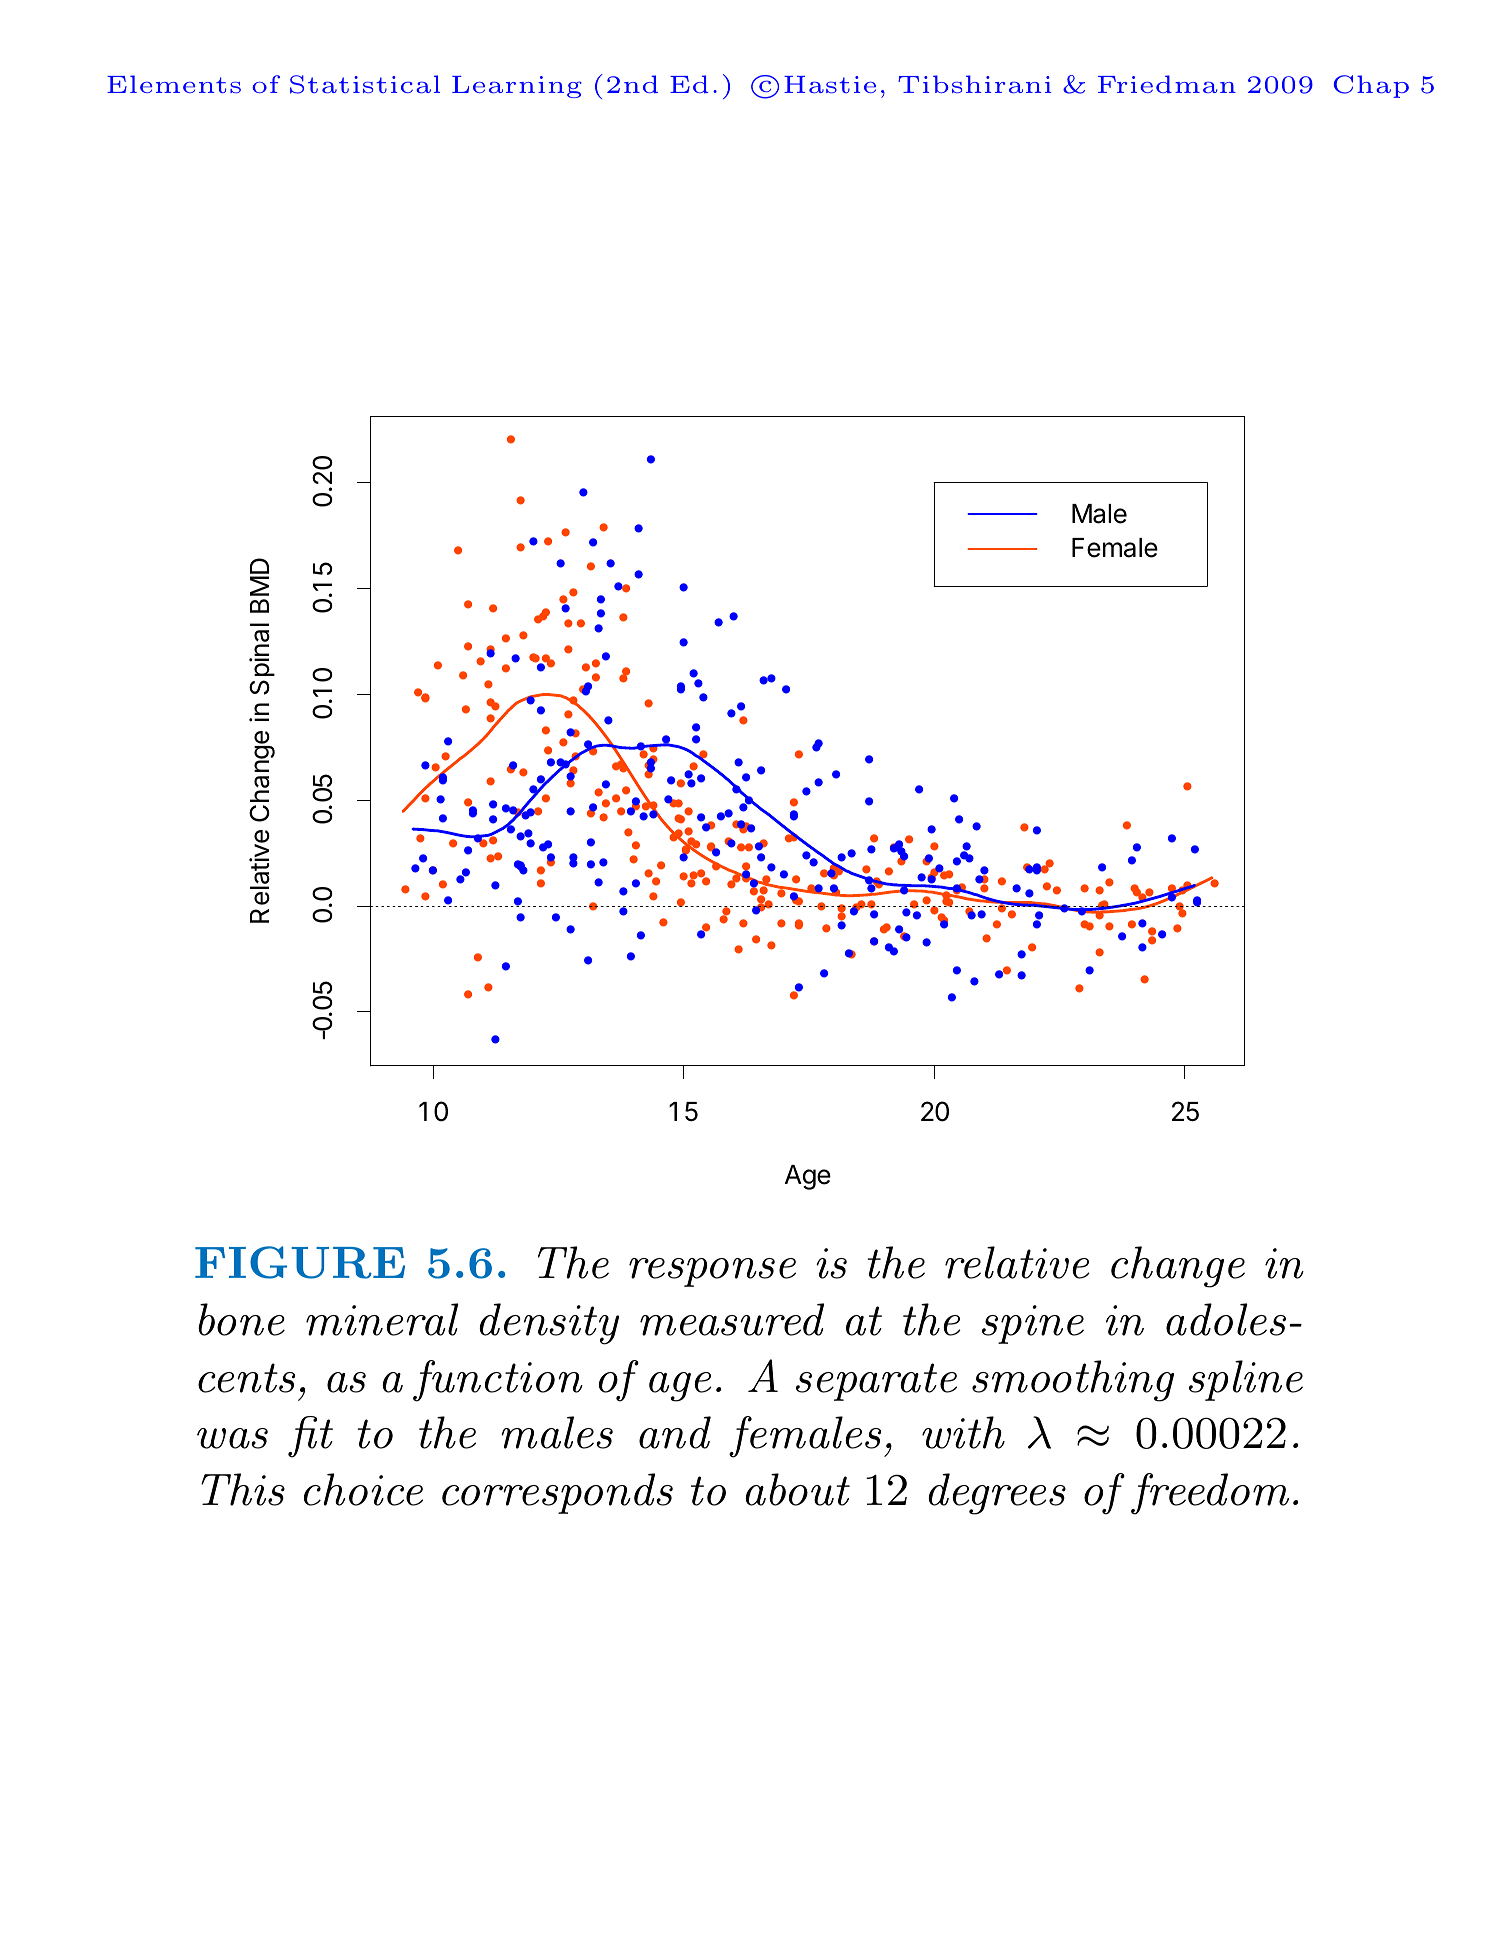 The height and width of the page is (1936, 1496). Describe the element at coordinates (365, 84) in the page. I see `Statistical` at that location.
